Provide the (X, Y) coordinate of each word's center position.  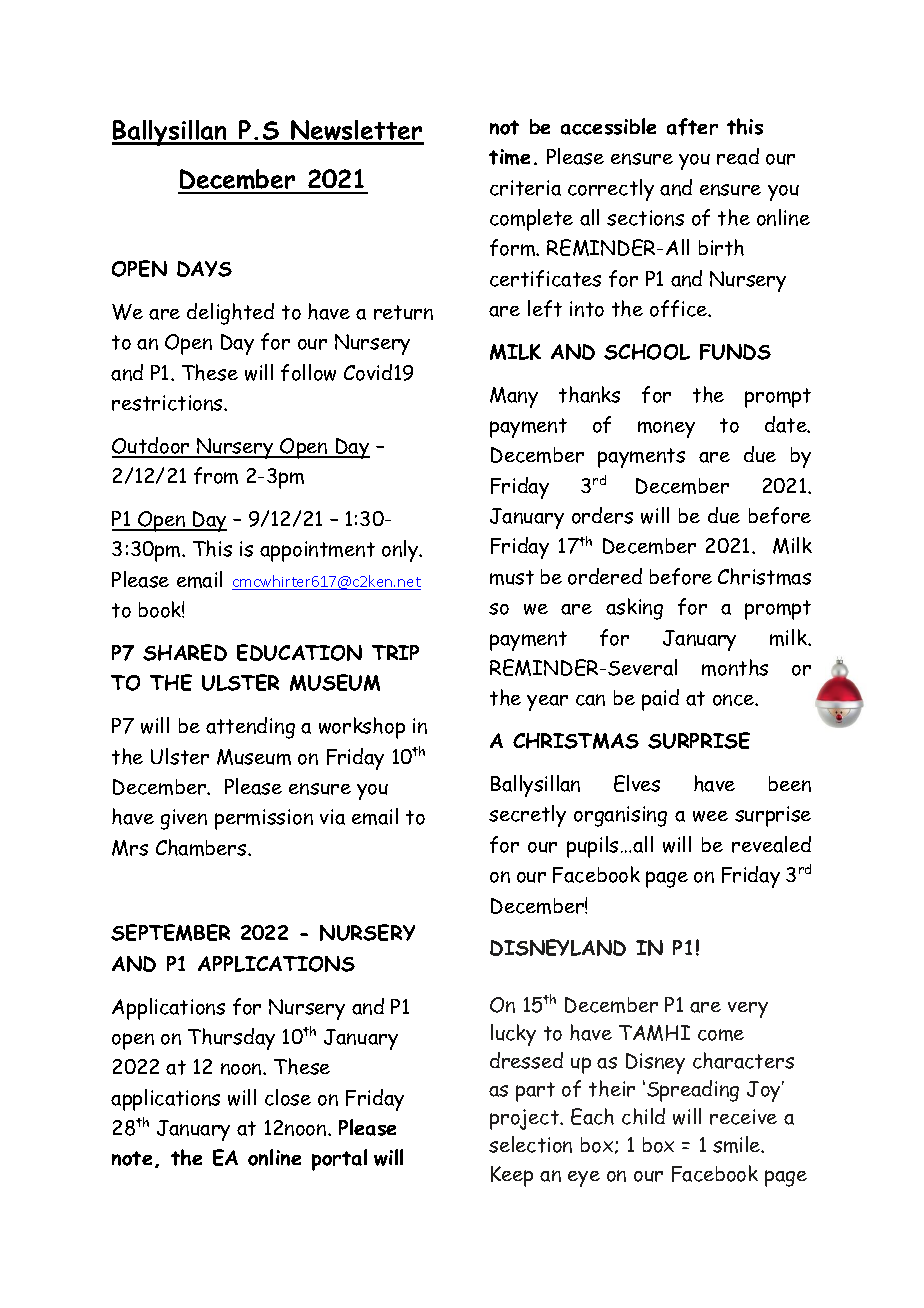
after (692, 127)
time (509, 157)
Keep (512, 1176)
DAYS (204, 269)
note (132, 1158)
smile (738, 1144)
